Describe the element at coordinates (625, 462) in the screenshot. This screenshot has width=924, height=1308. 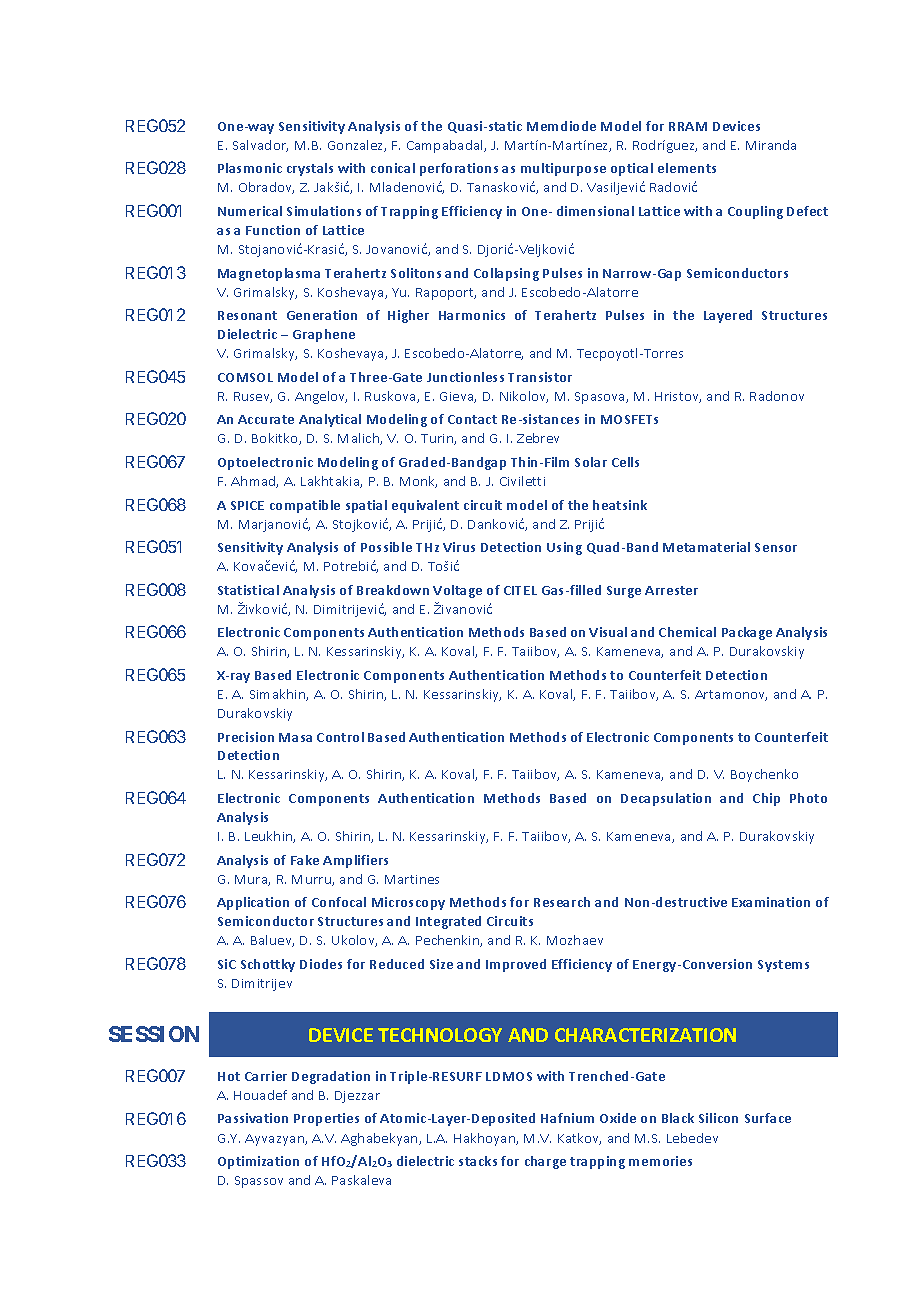
I see `Cells` at that location.
